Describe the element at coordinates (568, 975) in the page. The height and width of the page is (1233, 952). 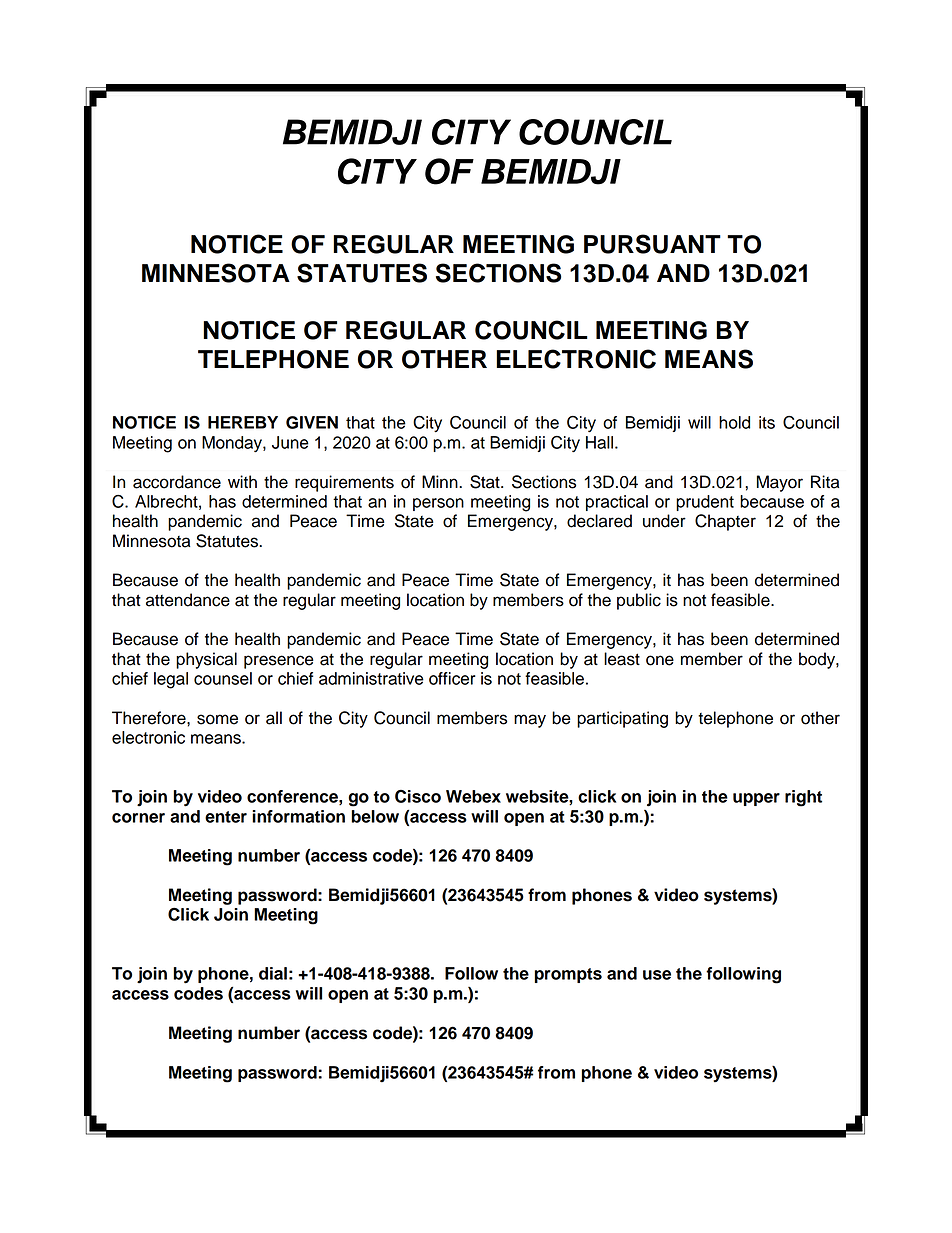
I see `prompts` at that location.
